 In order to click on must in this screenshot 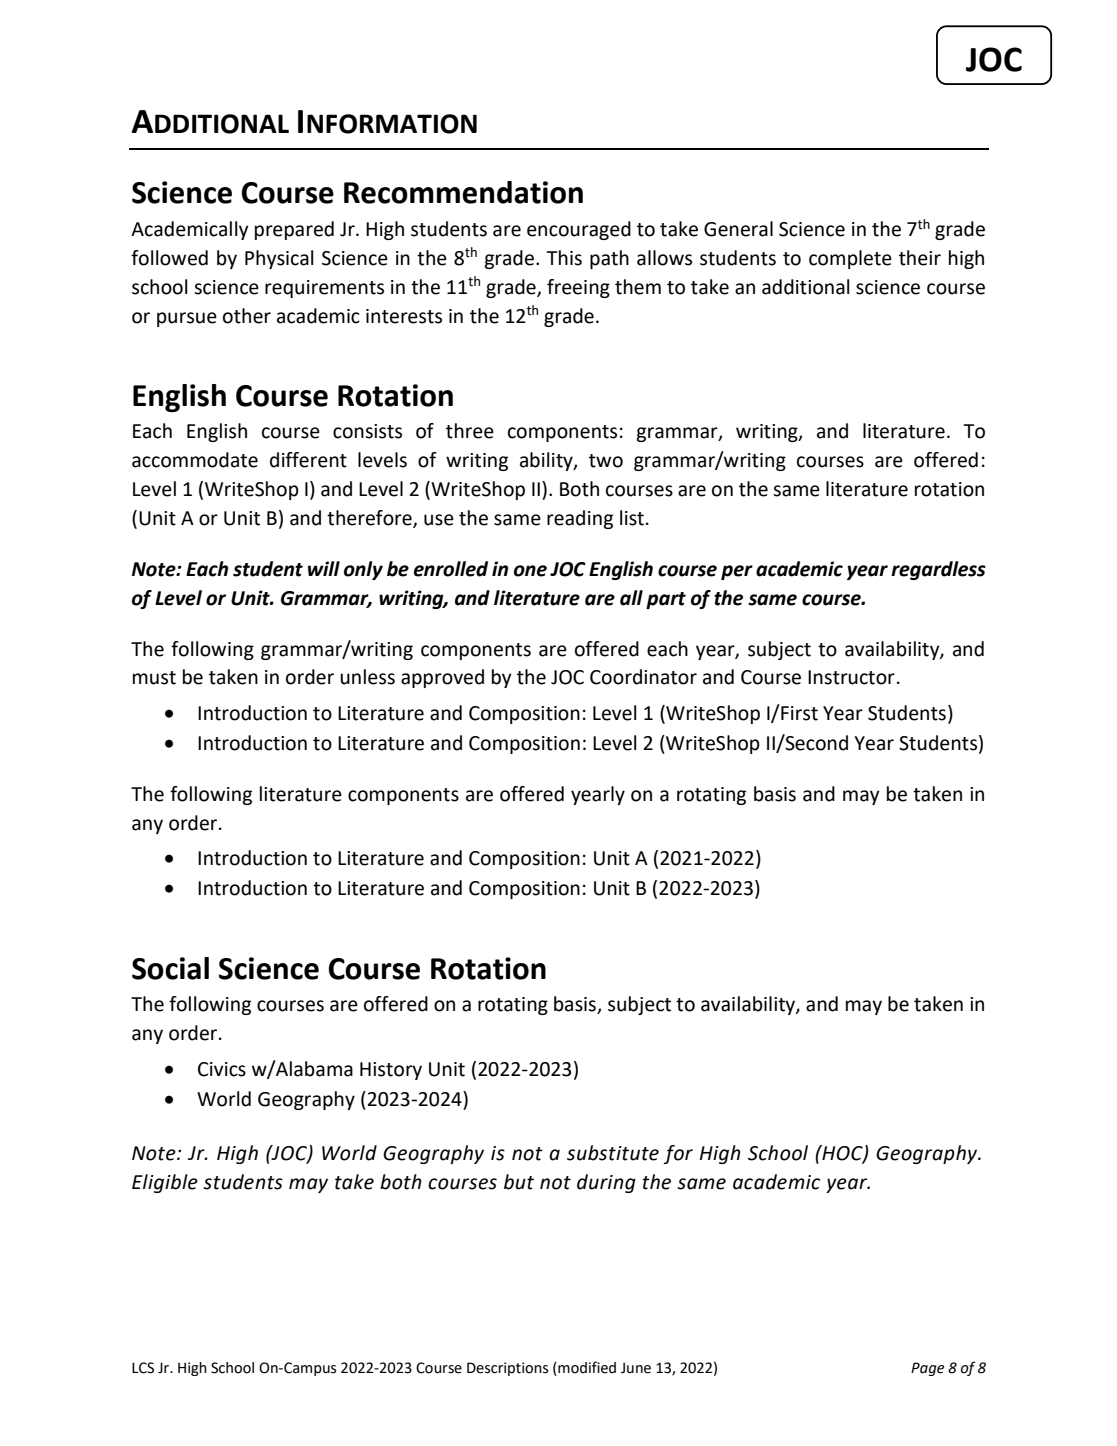, I will do `click(154, 678)`.
